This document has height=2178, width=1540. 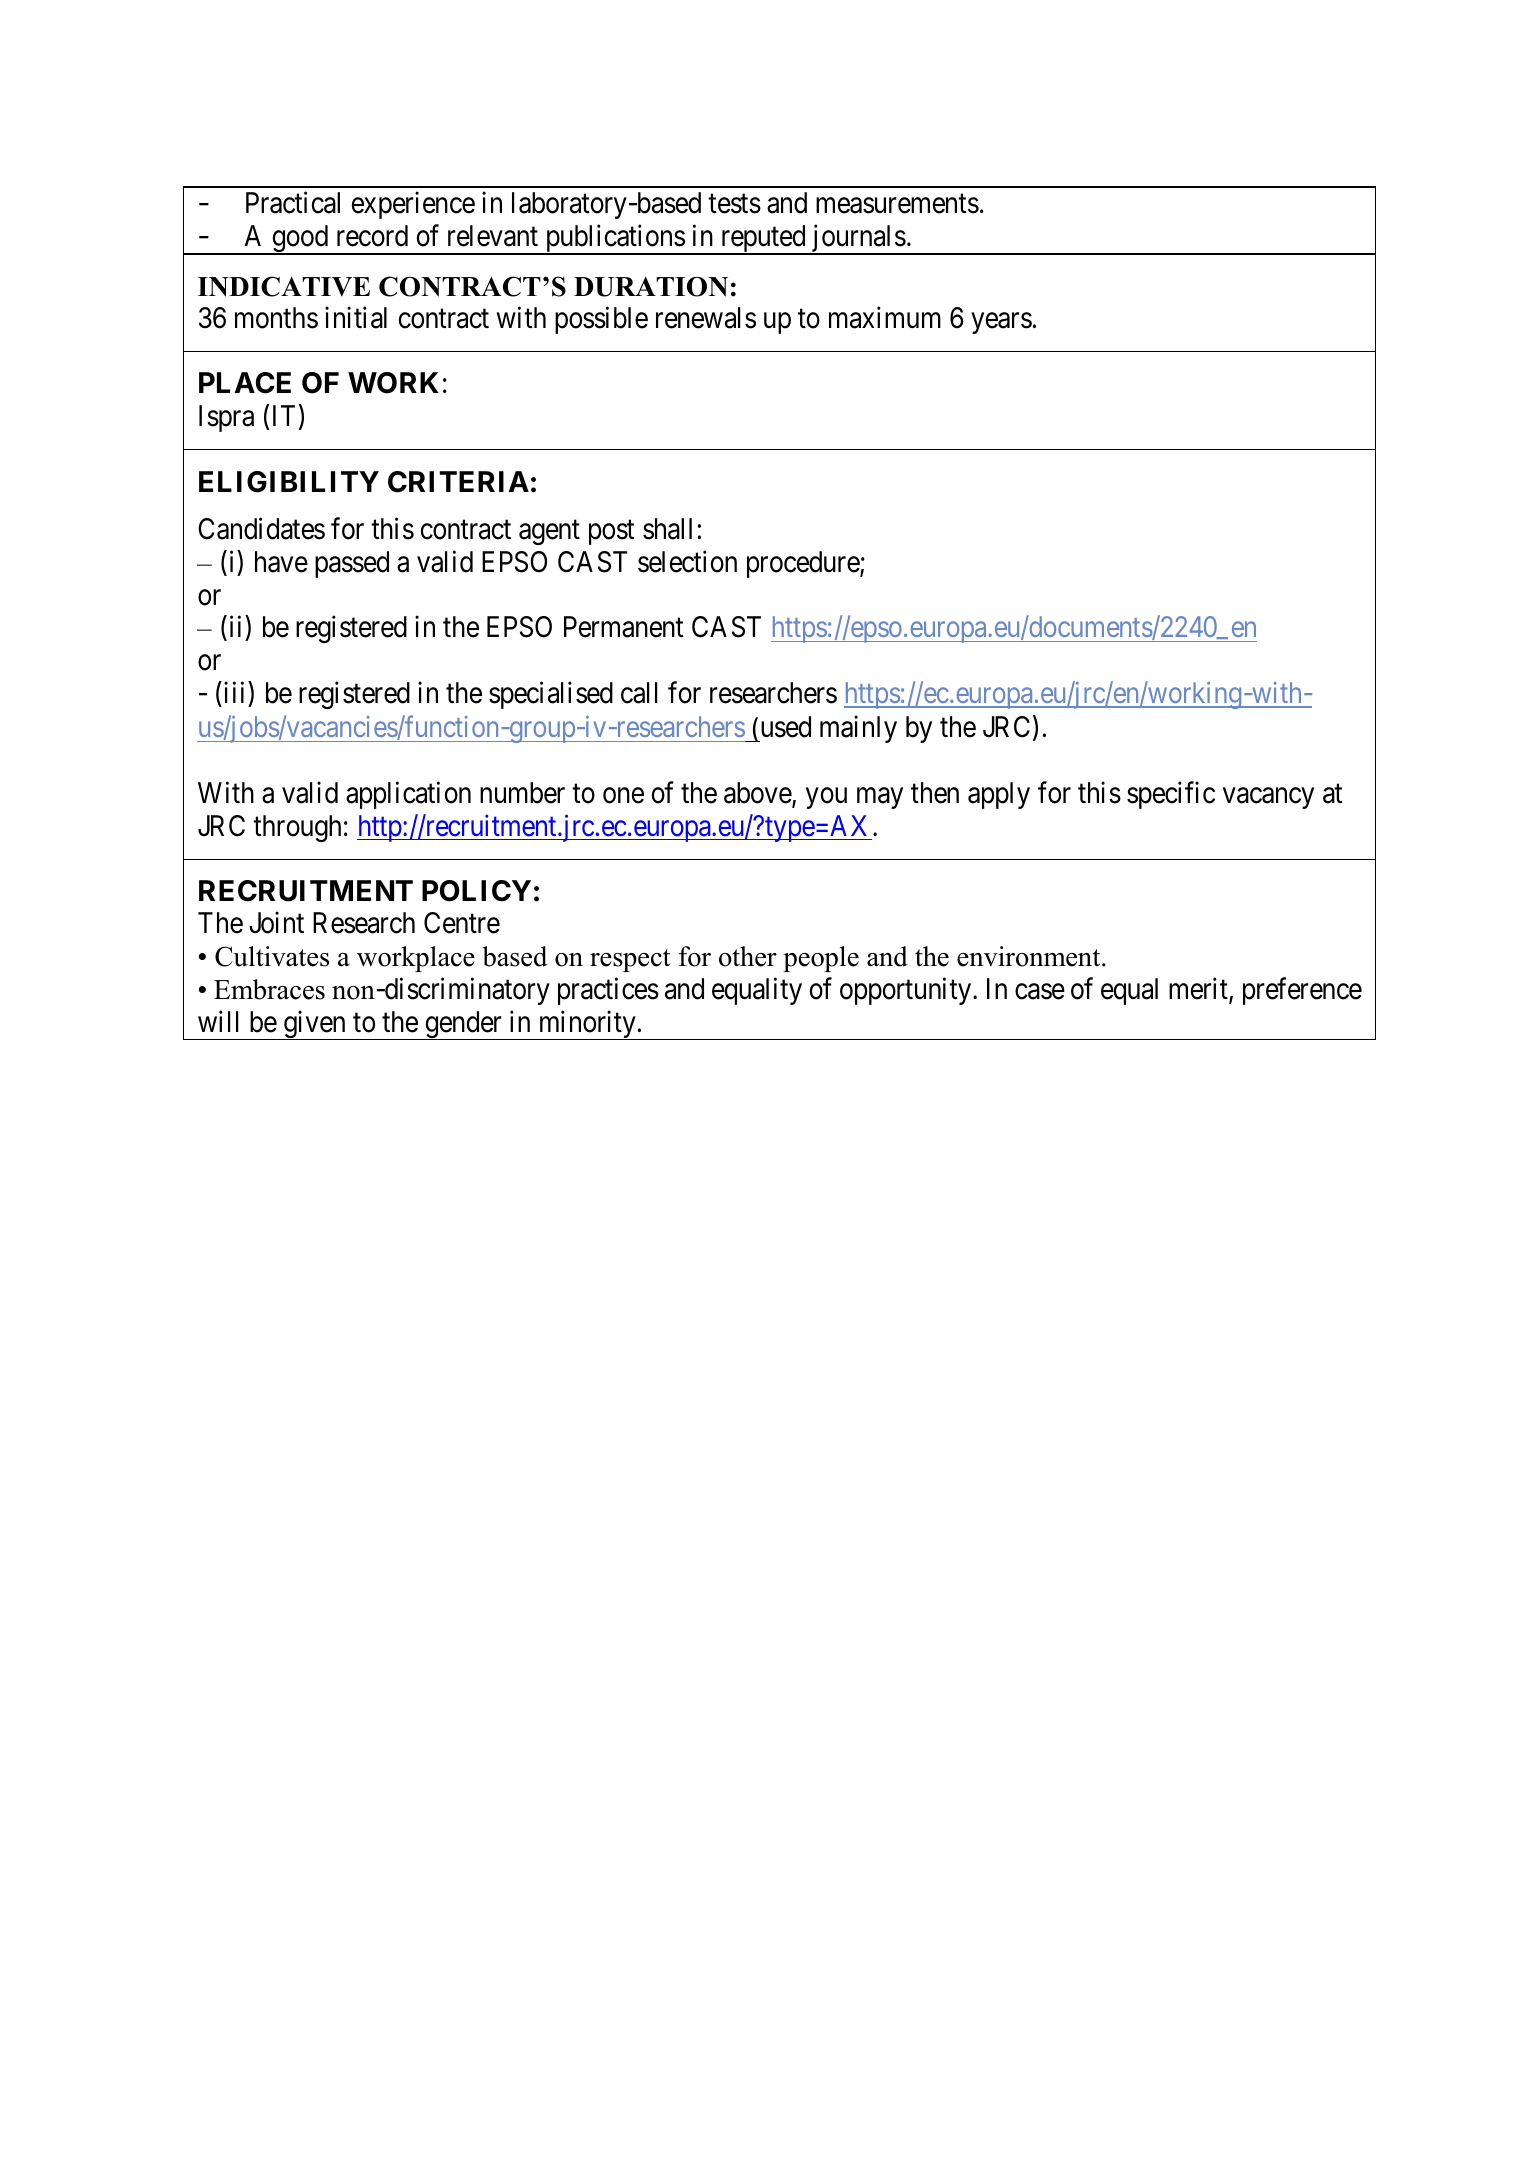 What do you see at coordinates (897, 204) in the document?
I see `measurements` at bounding box center [897, 204].
